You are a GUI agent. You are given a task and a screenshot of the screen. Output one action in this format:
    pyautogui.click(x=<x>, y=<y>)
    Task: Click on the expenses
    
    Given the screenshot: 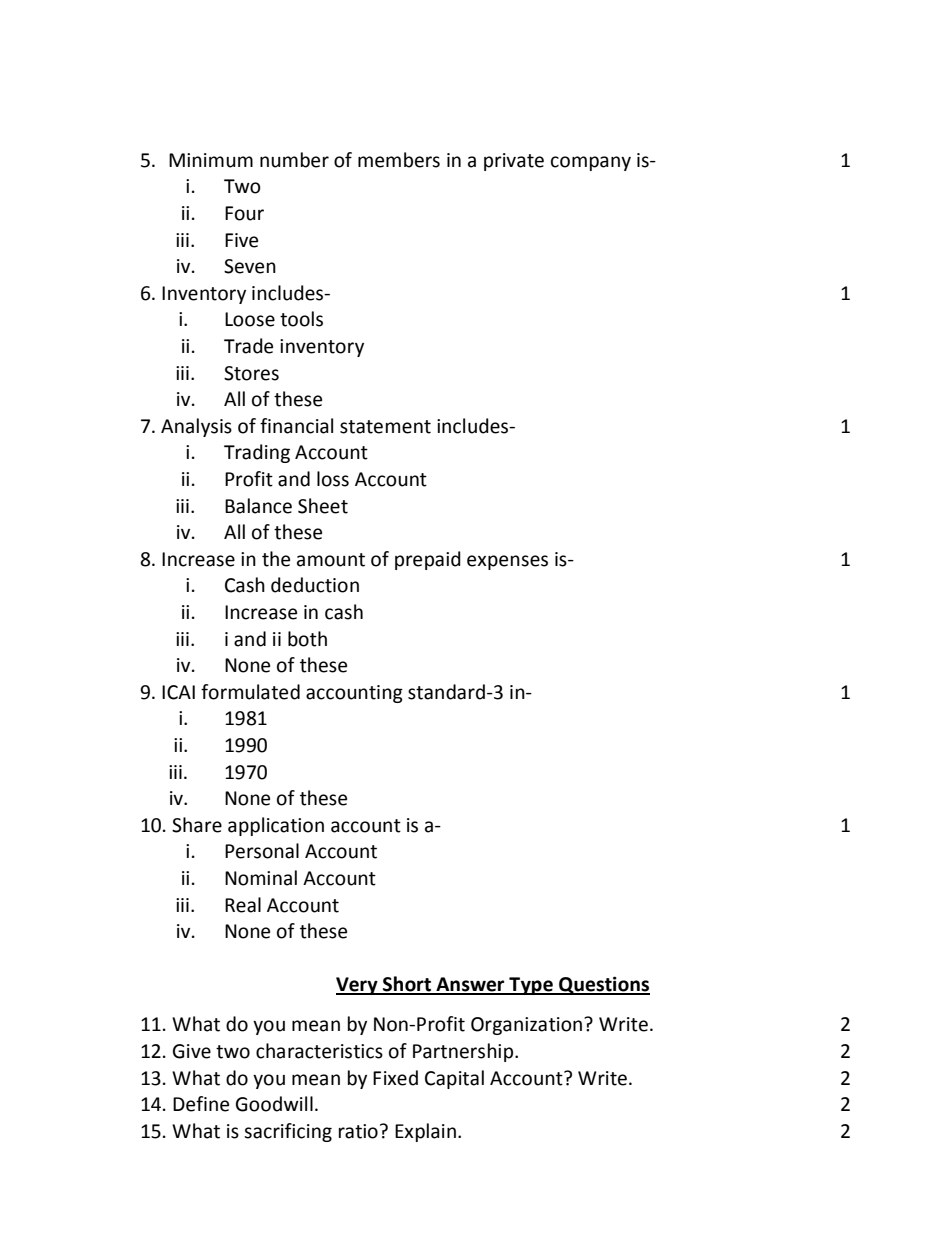 What is the action you would take?
    pyautogui.click(x=507, y=562)
